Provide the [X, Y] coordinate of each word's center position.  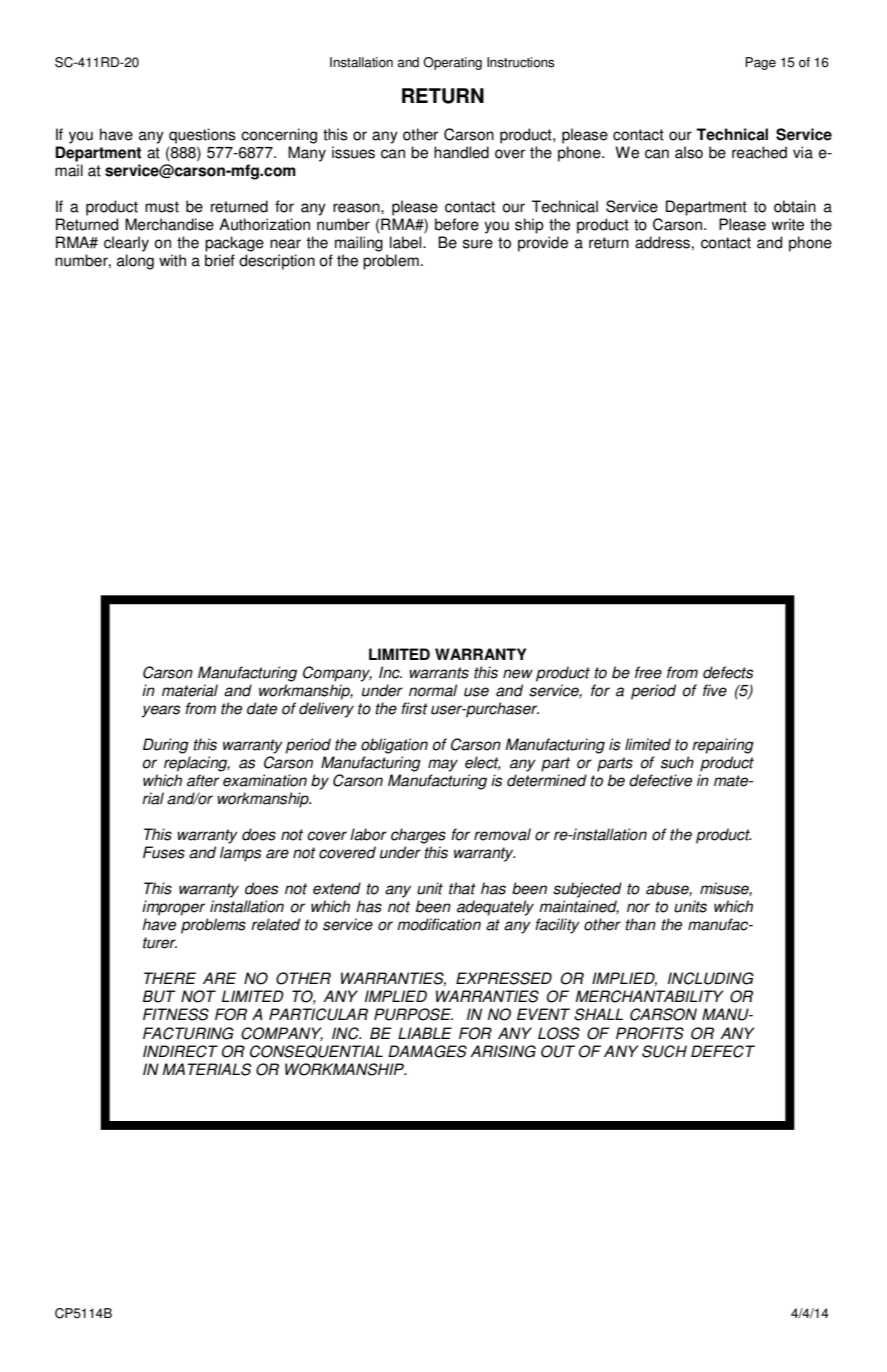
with [172, 260]
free [648, 672]
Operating [452, 63]
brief [220, 260]
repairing [723, 746]
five [715, 690]
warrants [439, 673]
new [518, 674]
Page [760, 63]
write [788, 224]
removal [502, 834]
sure [478, 244]
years [161, 711]
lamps [240, 854]
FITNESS [176, 1014]
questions [202, 136]
